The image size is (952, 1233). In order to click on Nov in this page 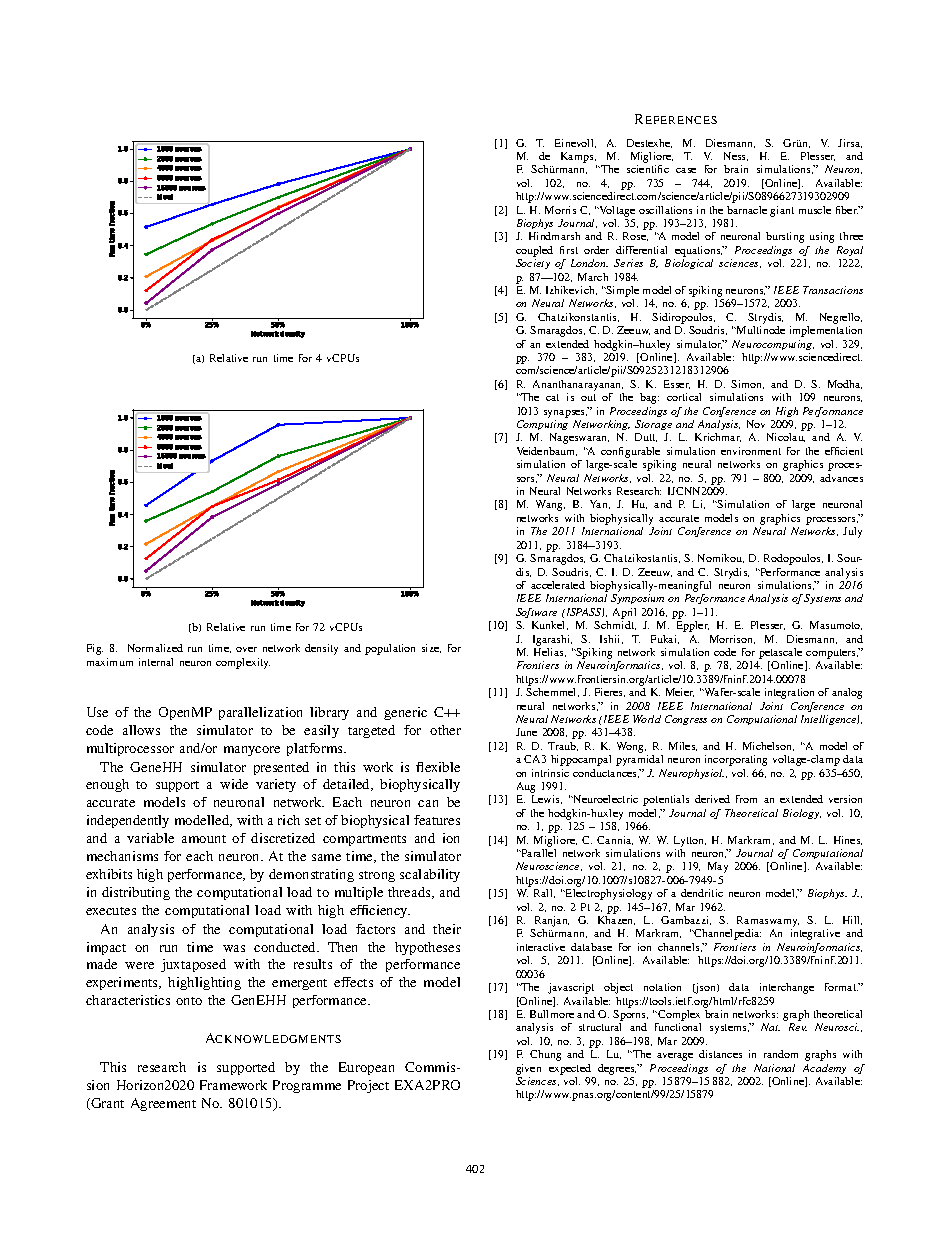, I will do `click(756, 424)`.
